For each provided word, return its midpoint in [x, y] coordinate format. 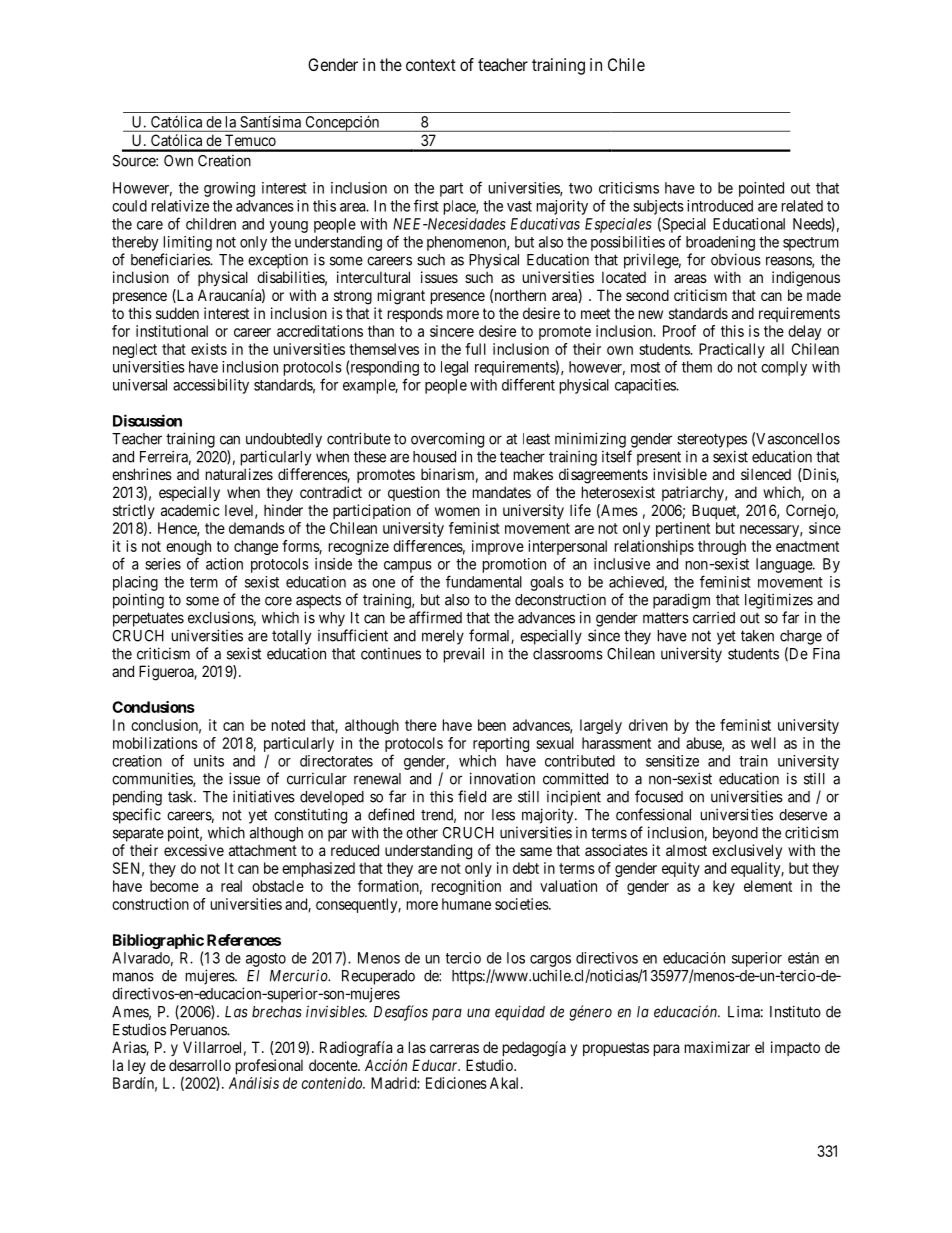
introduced [720, 206]
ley [137, 1066]
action [224, 564]
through [722, 547]
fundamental [484, 581]
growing [229, 189]
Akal [506, 1083]
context [431, 65]
